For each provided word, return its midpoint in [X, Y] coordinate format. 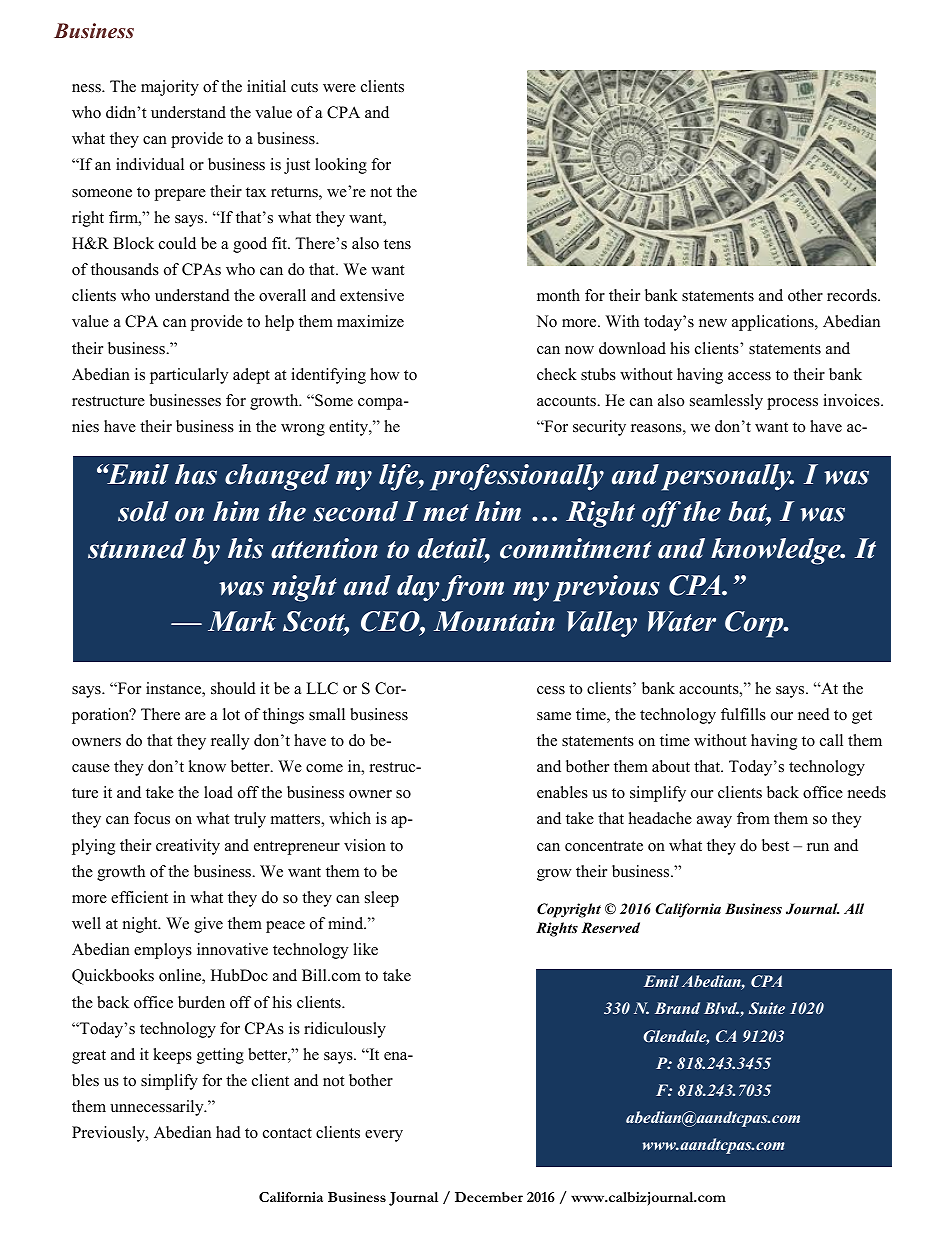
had [228, 1132]
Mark [242, 621]
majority [170, 88]
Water [682, 621]
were [339, 88]
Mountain [494, 621]
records [853, 295]
